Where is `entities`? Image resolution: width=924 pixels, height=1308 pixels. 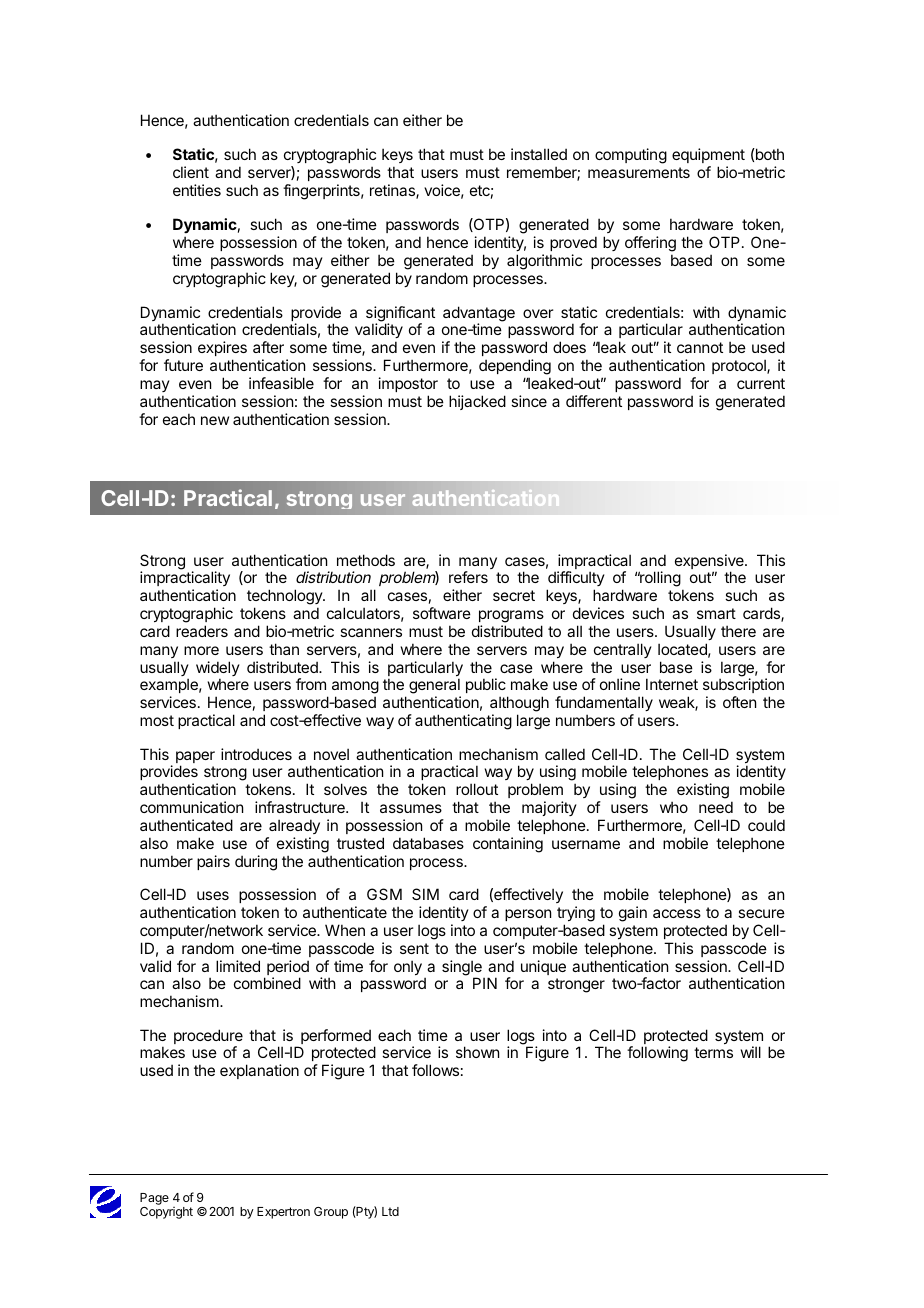 entities is located at coordinates (197, 190).
